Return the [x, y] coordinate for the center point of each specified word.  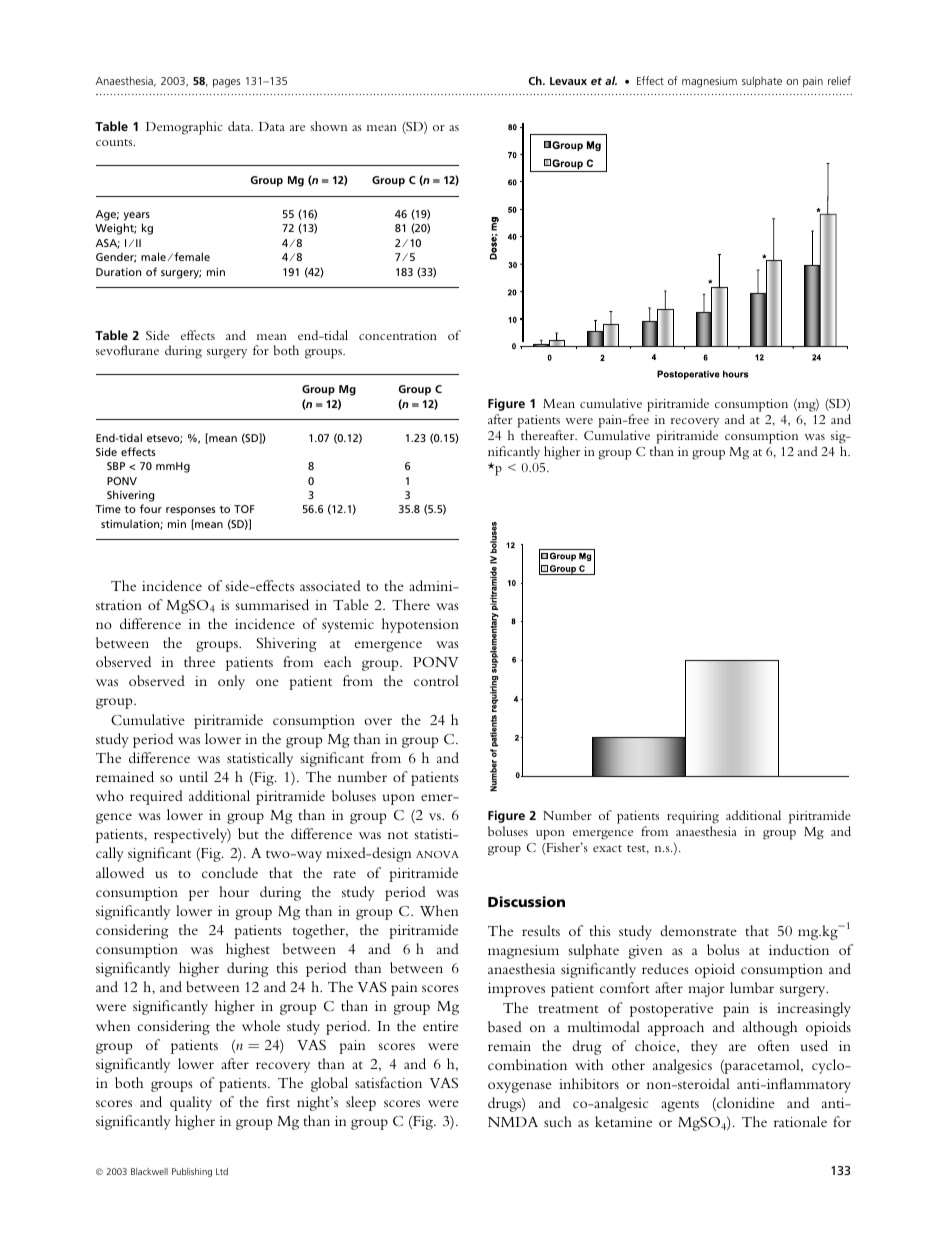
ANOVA [437, 854]
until [193, 776]
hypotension [420, 625]
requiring [693, 817]
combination [527, 1064]
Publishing [192, 1172]
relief [839, 80]
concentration [398, 335]
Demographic [184, 128]
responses [190, 511]
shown [328, 126]
